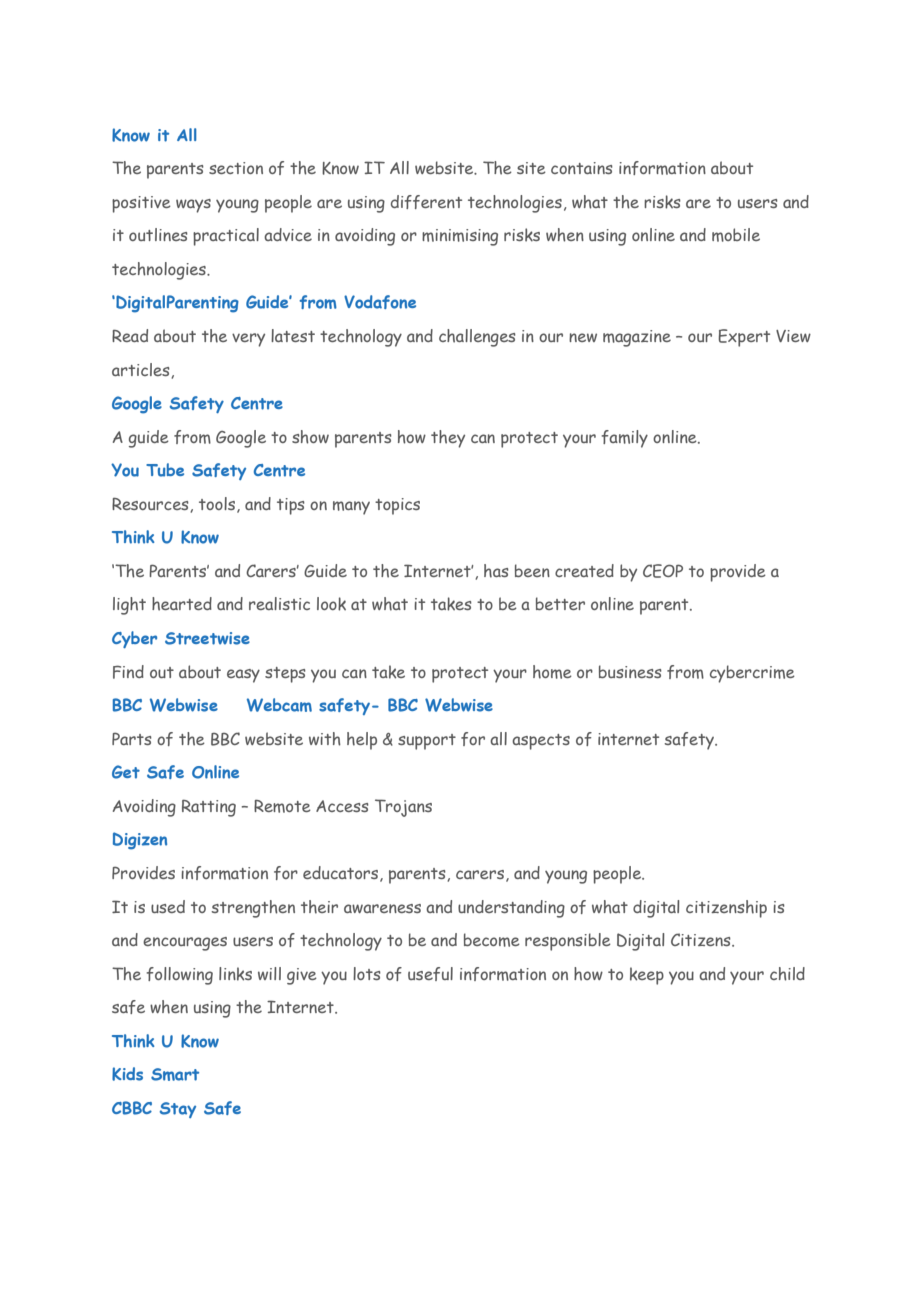 This image has width=924, height=1308. I want to click on Smart, so click(175, 1074).
